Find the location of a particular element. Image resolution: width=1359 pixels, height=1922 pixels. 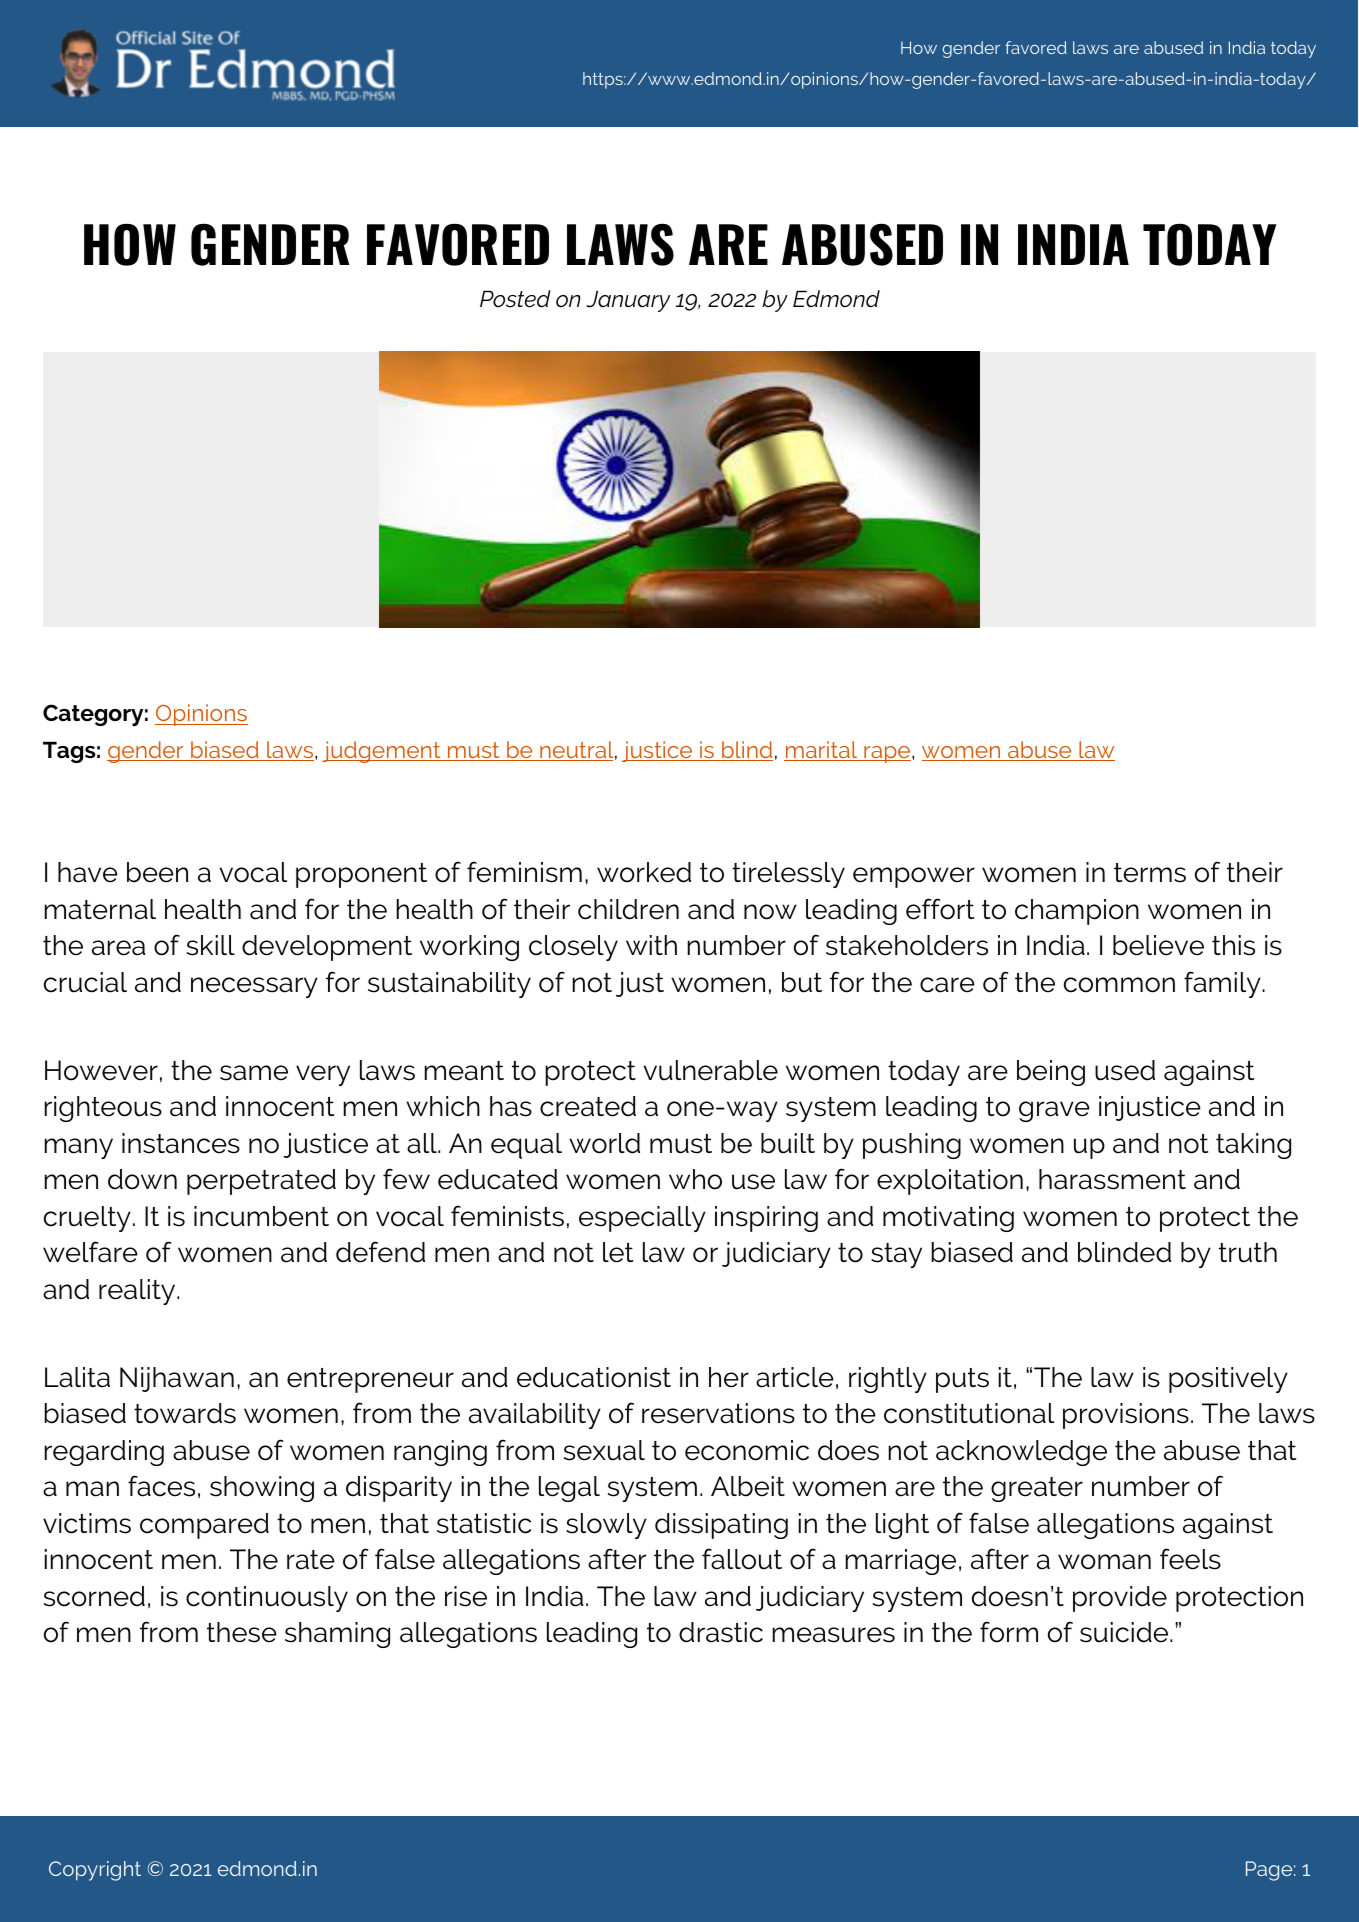

drastic is located at coordinates (721, 1632).
